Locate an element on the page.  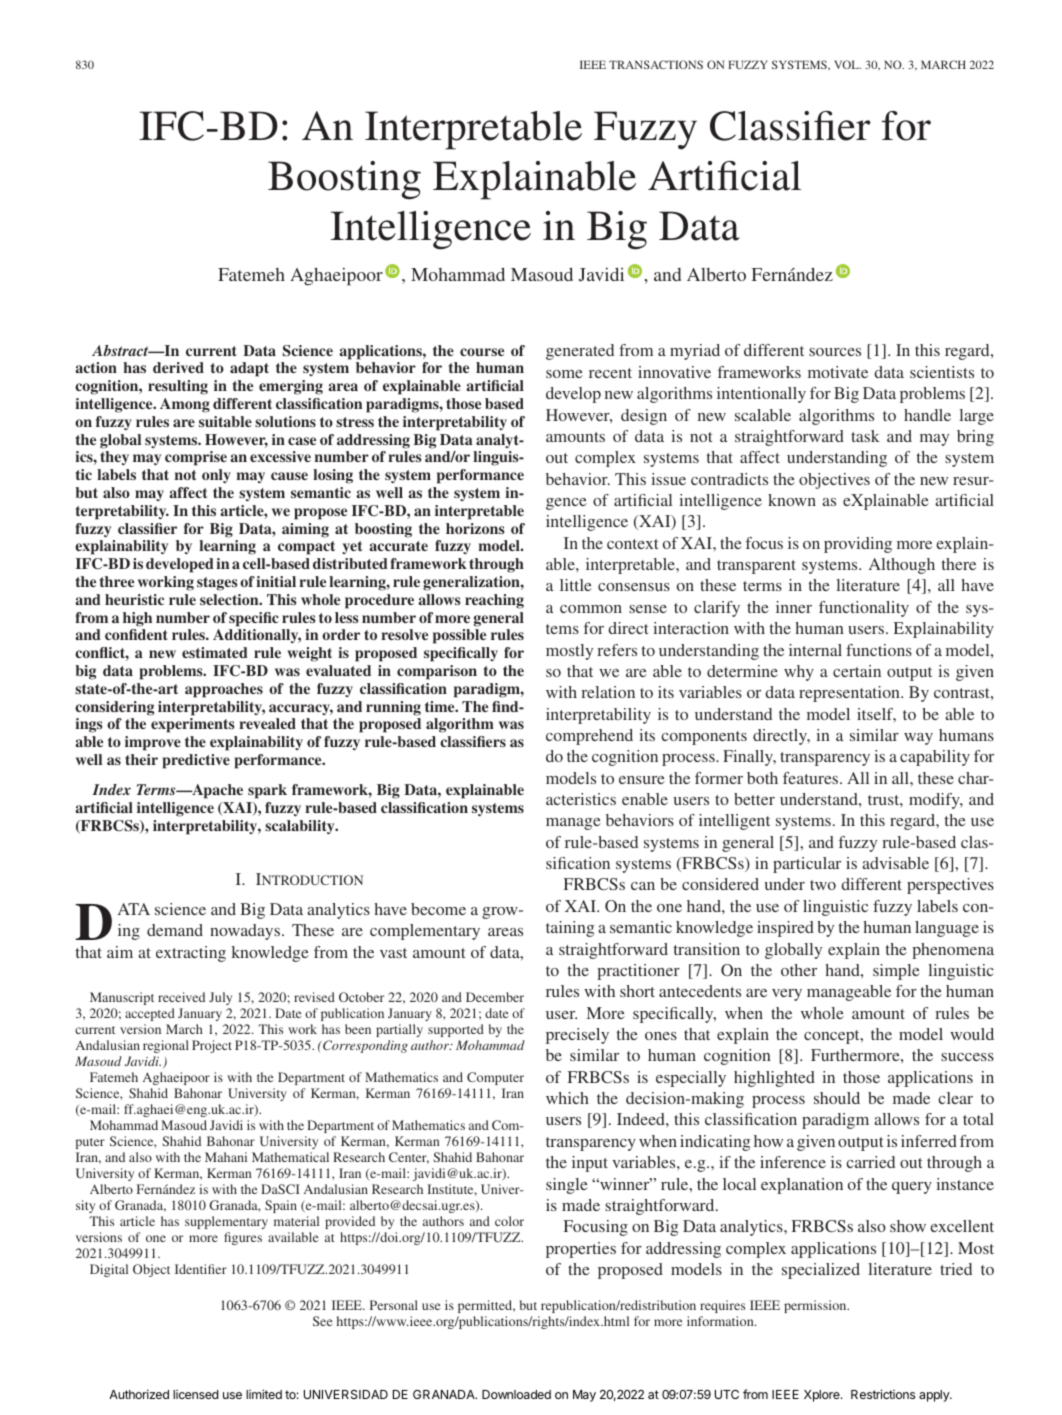
VOL is located at coordinates (847, 64).
